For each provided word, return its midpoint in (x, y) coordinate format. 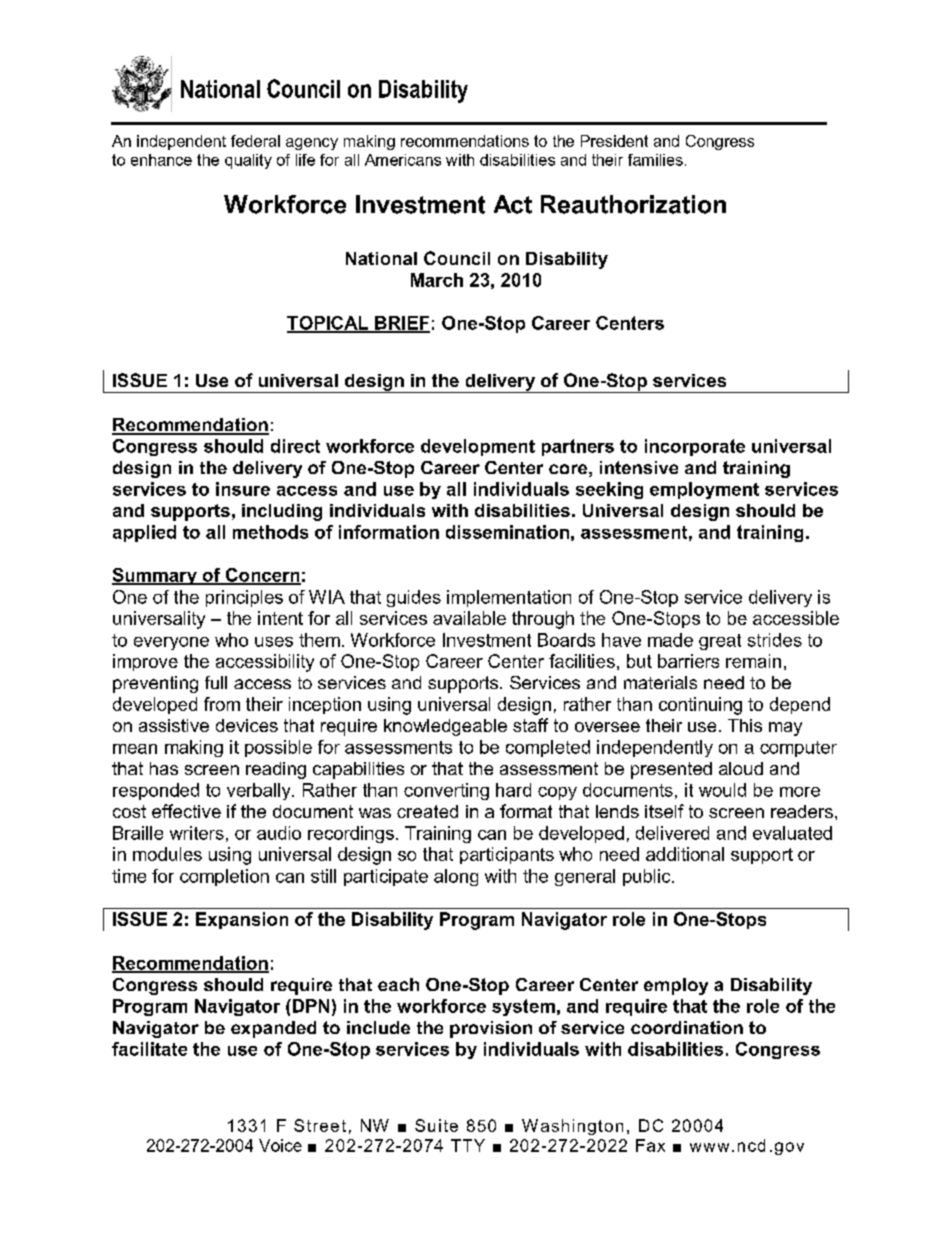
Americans (403, 160)
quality (248, 161)
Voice (280, 1145)
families (655, 160)
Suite (436, 1125)
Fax (650, 1145)
